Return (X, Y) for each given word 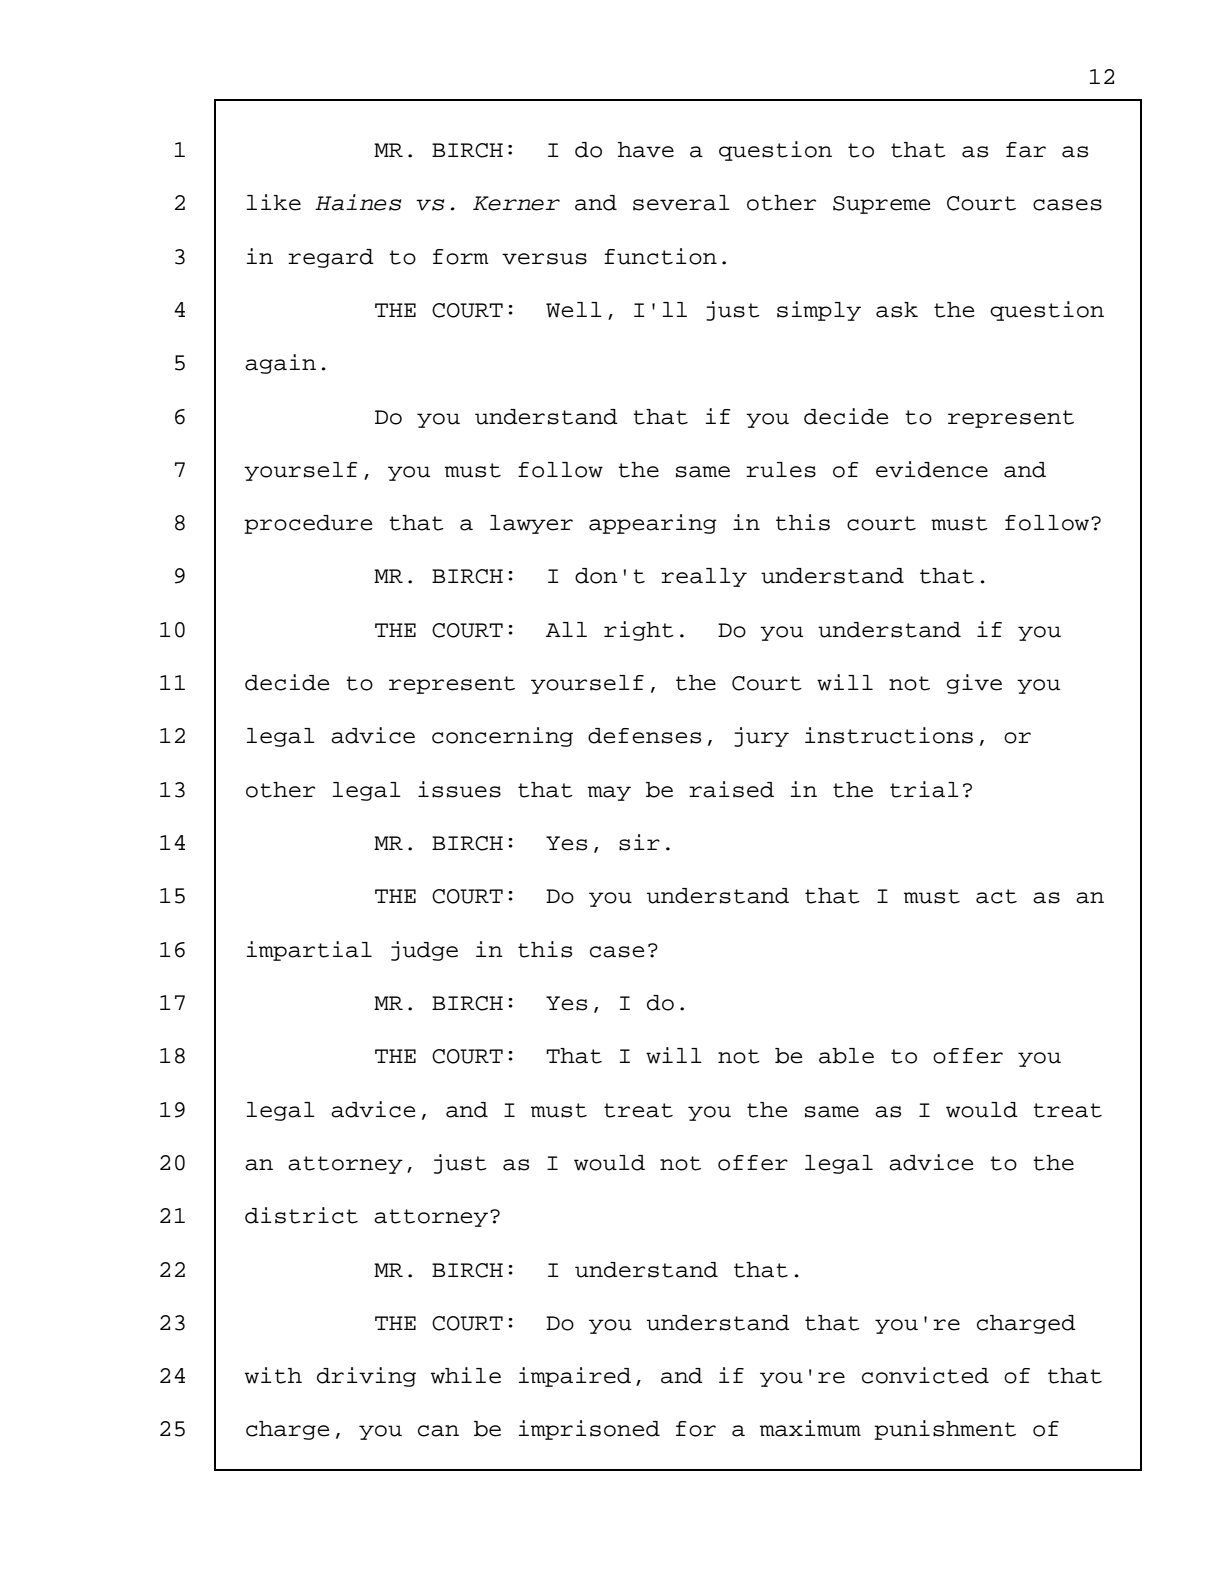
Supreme (881, 205)
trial (924, 789)
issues (459, 789)
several (681, 203)
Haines (358, 202)
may (609, 793)
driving (366, 1377)
